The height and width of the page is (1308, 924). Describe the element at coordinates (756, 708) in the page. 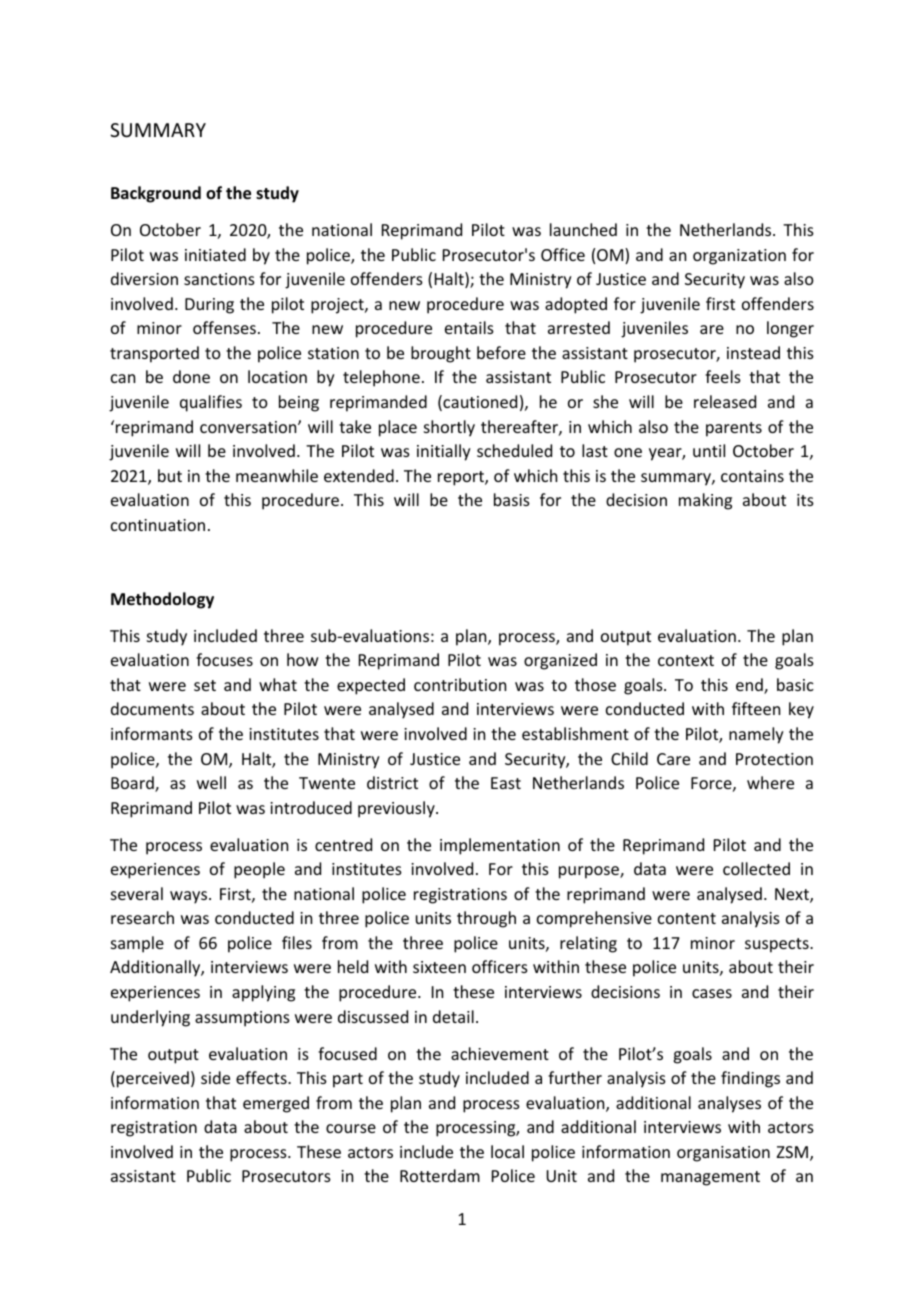

I see `fifteen` at that location.
